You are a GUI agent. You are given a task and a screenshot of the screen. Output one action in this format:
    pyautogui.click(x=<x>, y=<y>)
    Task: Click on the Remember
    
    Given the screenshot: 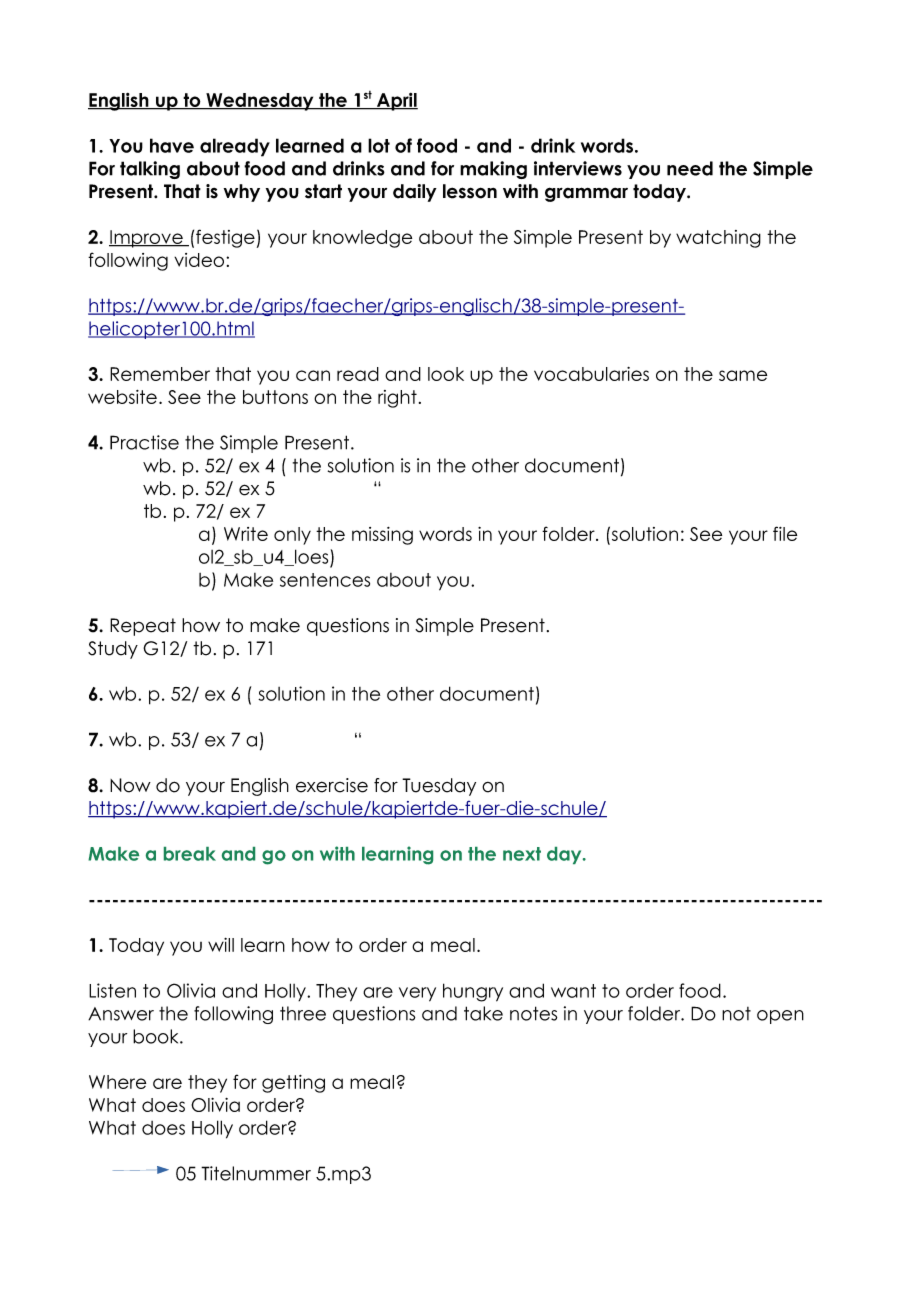 What is the action you would take?
    pyautogui.click(x=160, y=374)
